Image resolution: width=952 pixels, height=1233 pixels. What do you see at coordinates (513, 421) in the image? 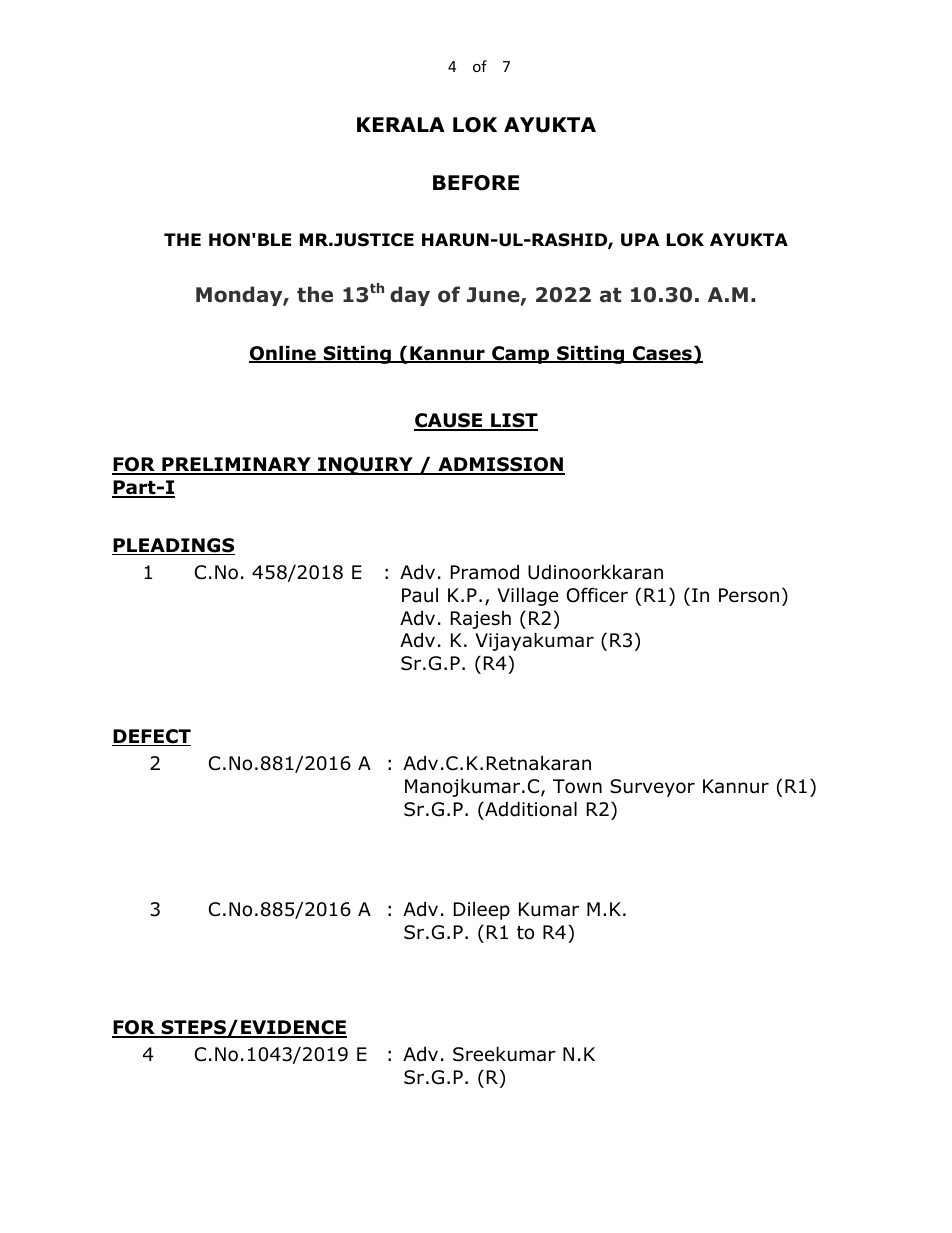
I see `LIST` at bounding box center [513, 421].
